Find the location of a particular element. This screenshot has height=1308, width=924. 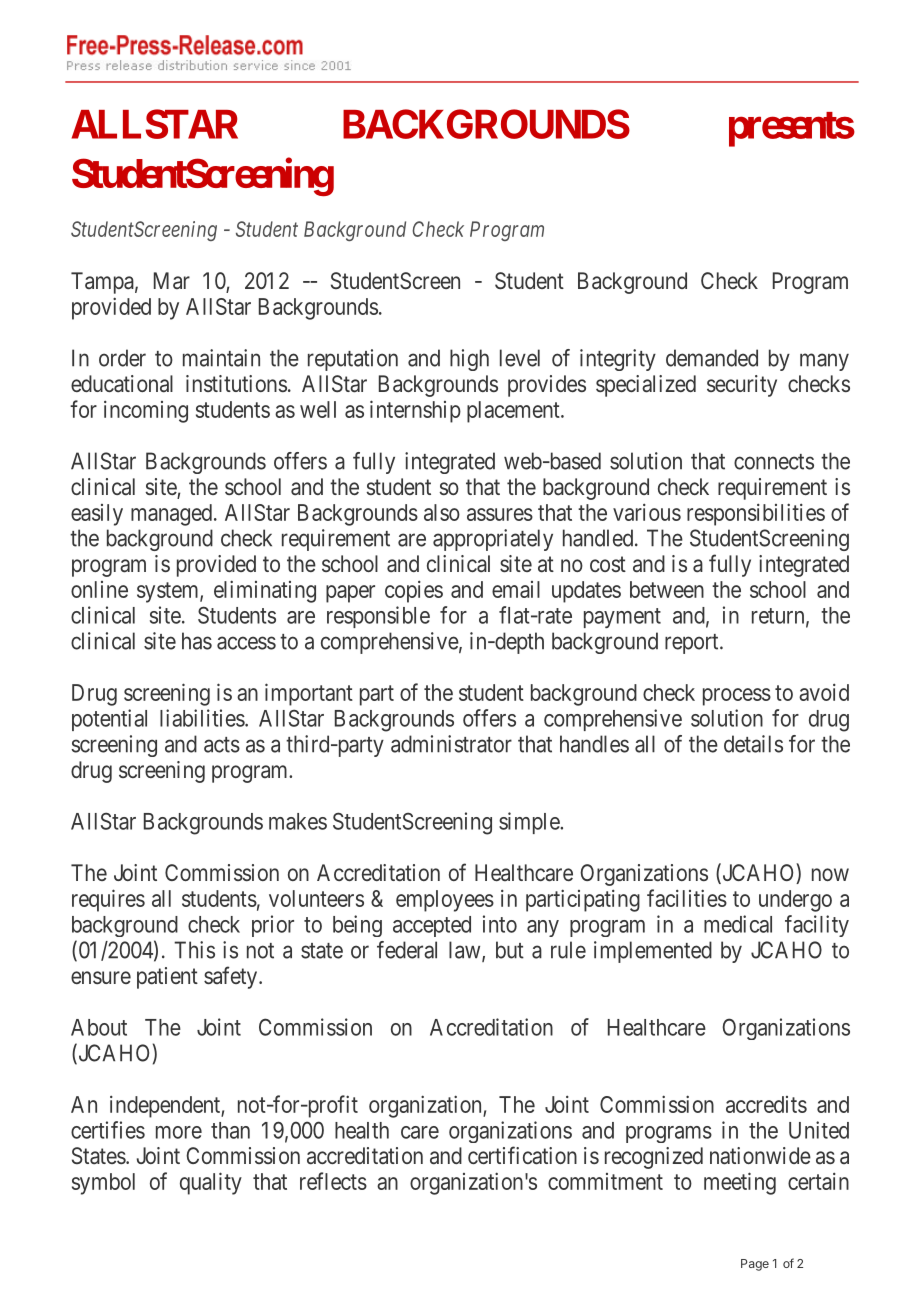

certification is located at coordinates (522, 1155).
